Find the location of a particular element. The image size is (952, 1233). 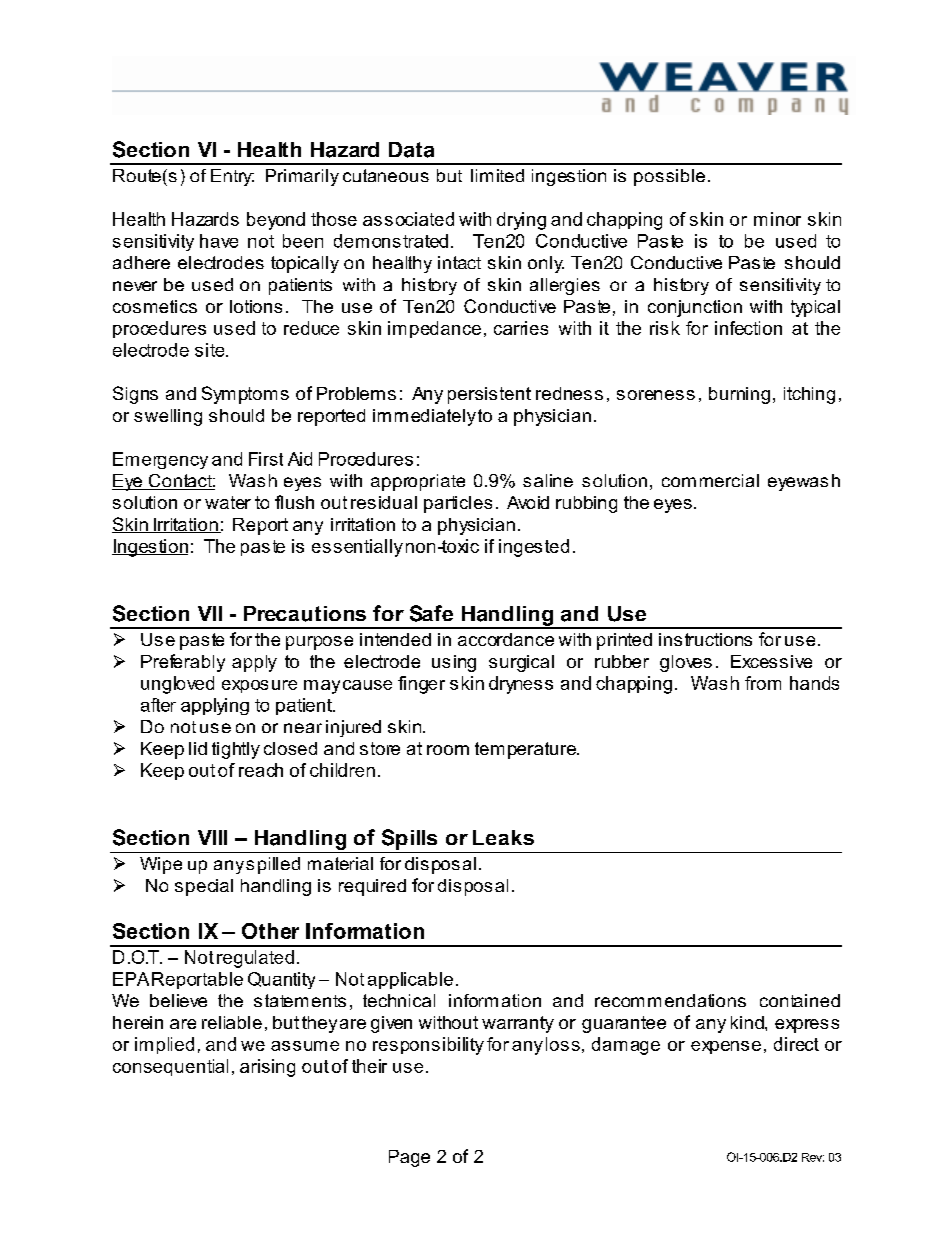

using is located at coordinates (454, 663).
